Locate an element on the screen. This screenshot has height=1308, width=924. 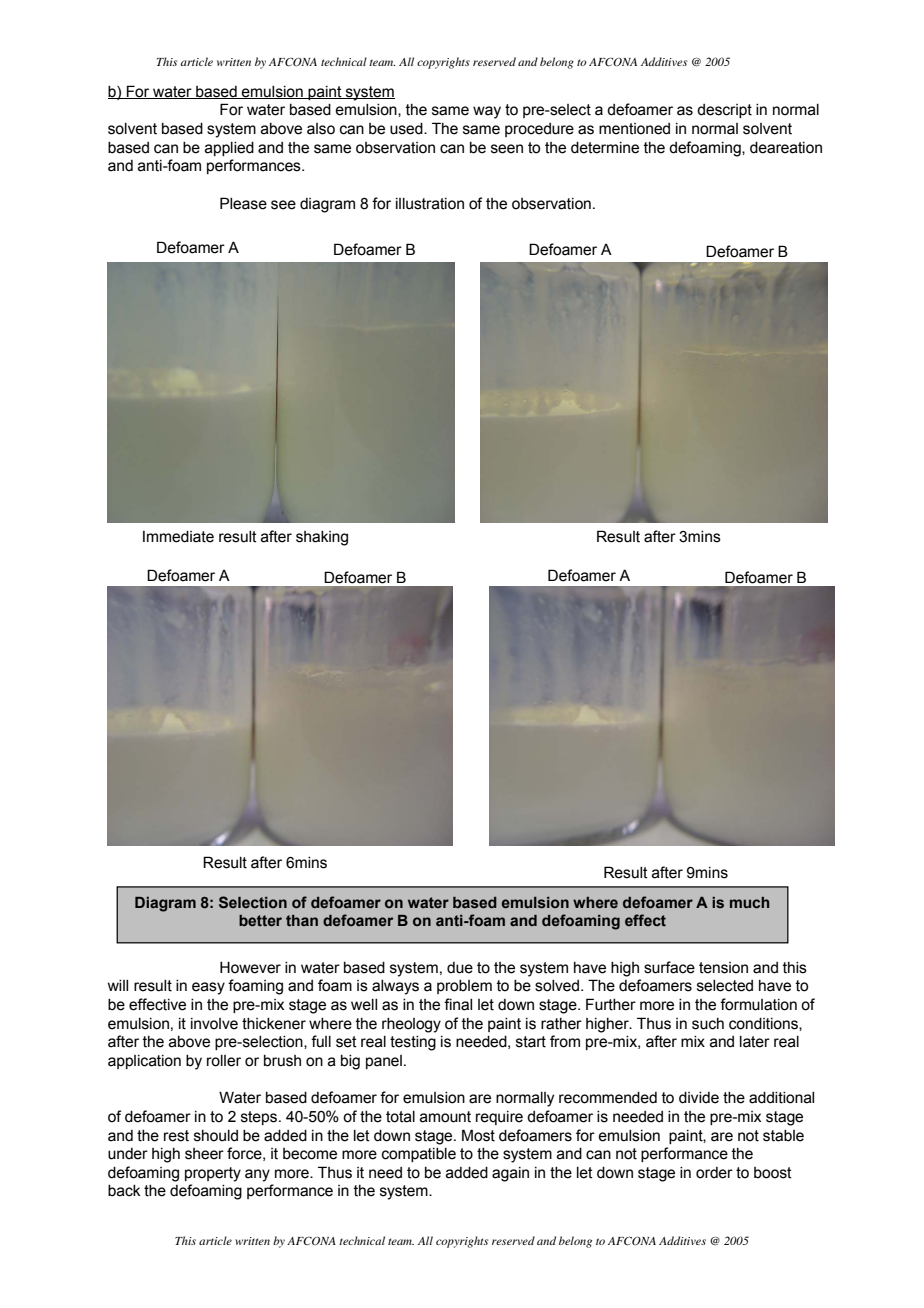
due is located at coordinates (460, 968).
